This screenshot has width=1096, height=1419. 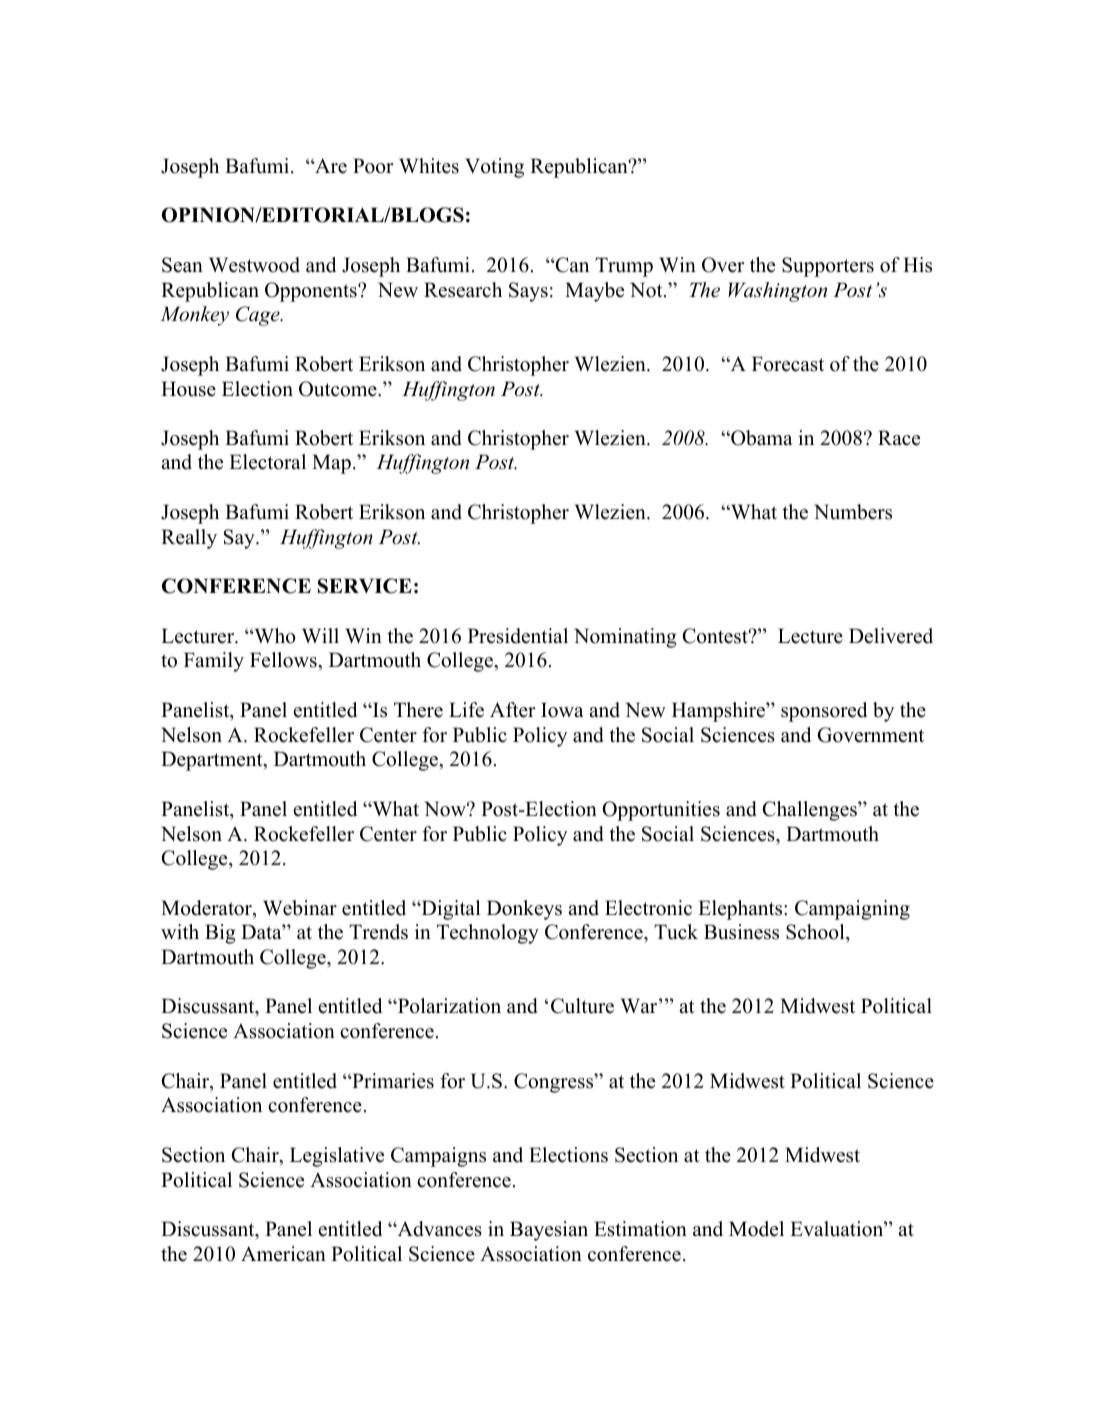 I want to click on Supporters, so click(x=828, y=267).
